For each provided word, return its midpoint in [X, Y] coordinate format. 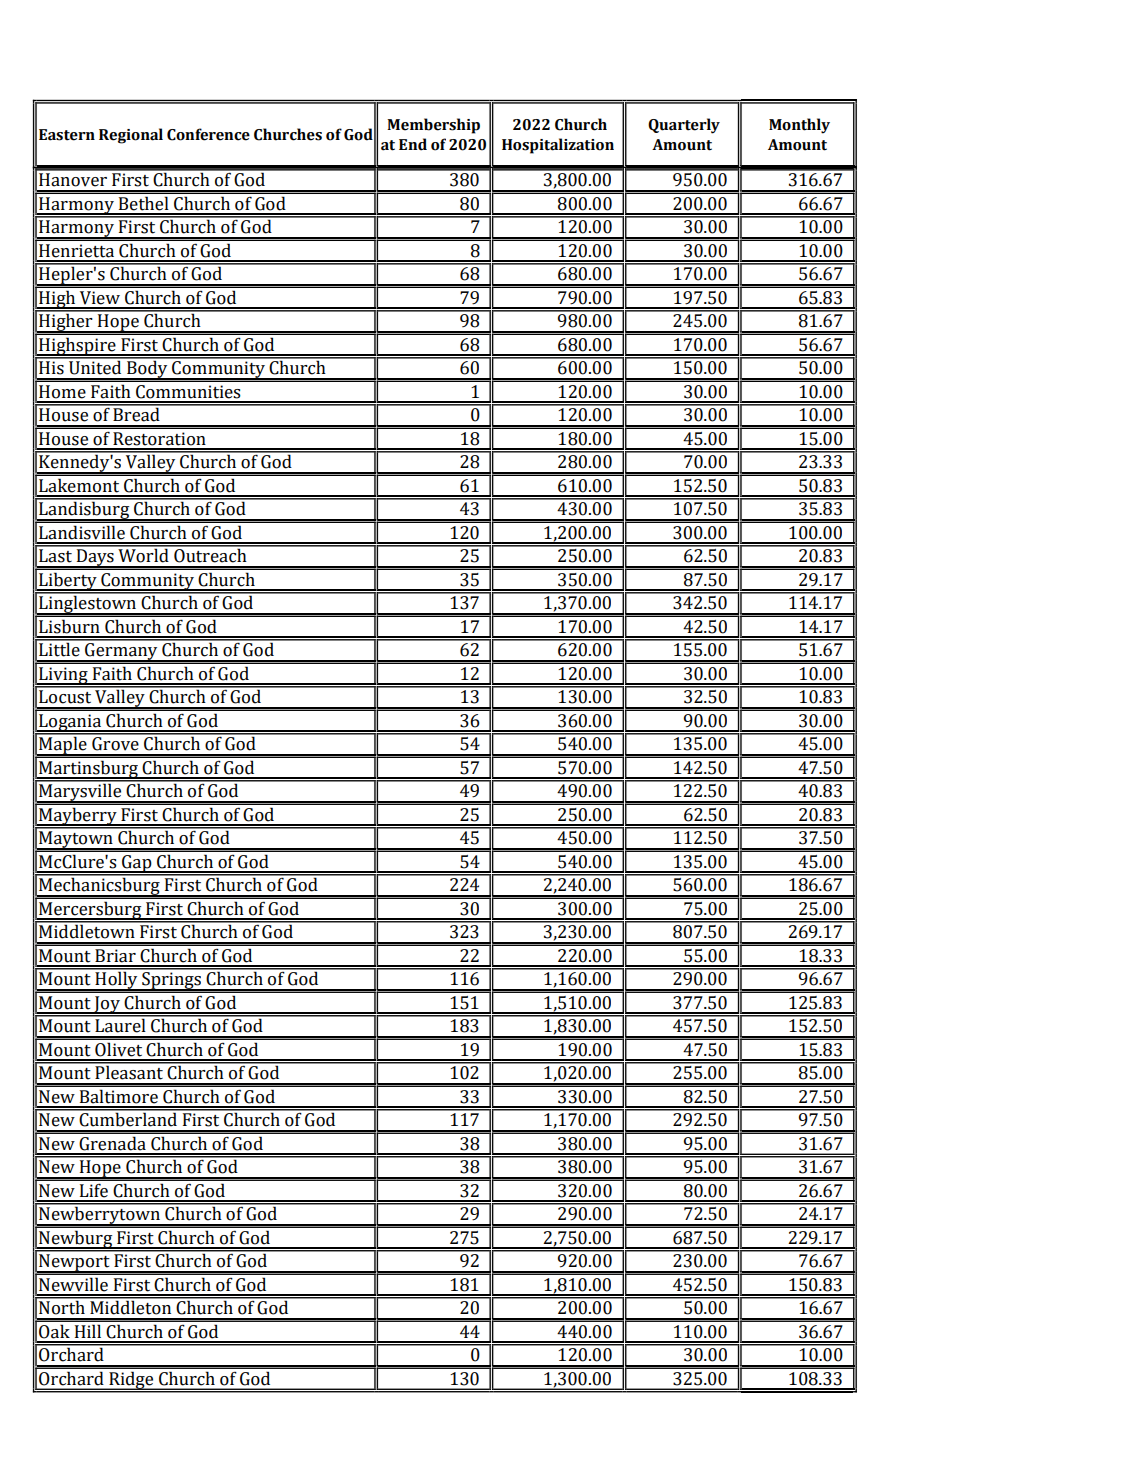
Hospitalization [558, 146]
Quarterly [684, 126]
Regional [131, 136]
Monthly [799, 126]
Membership [433, 126]
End [413, 144]
